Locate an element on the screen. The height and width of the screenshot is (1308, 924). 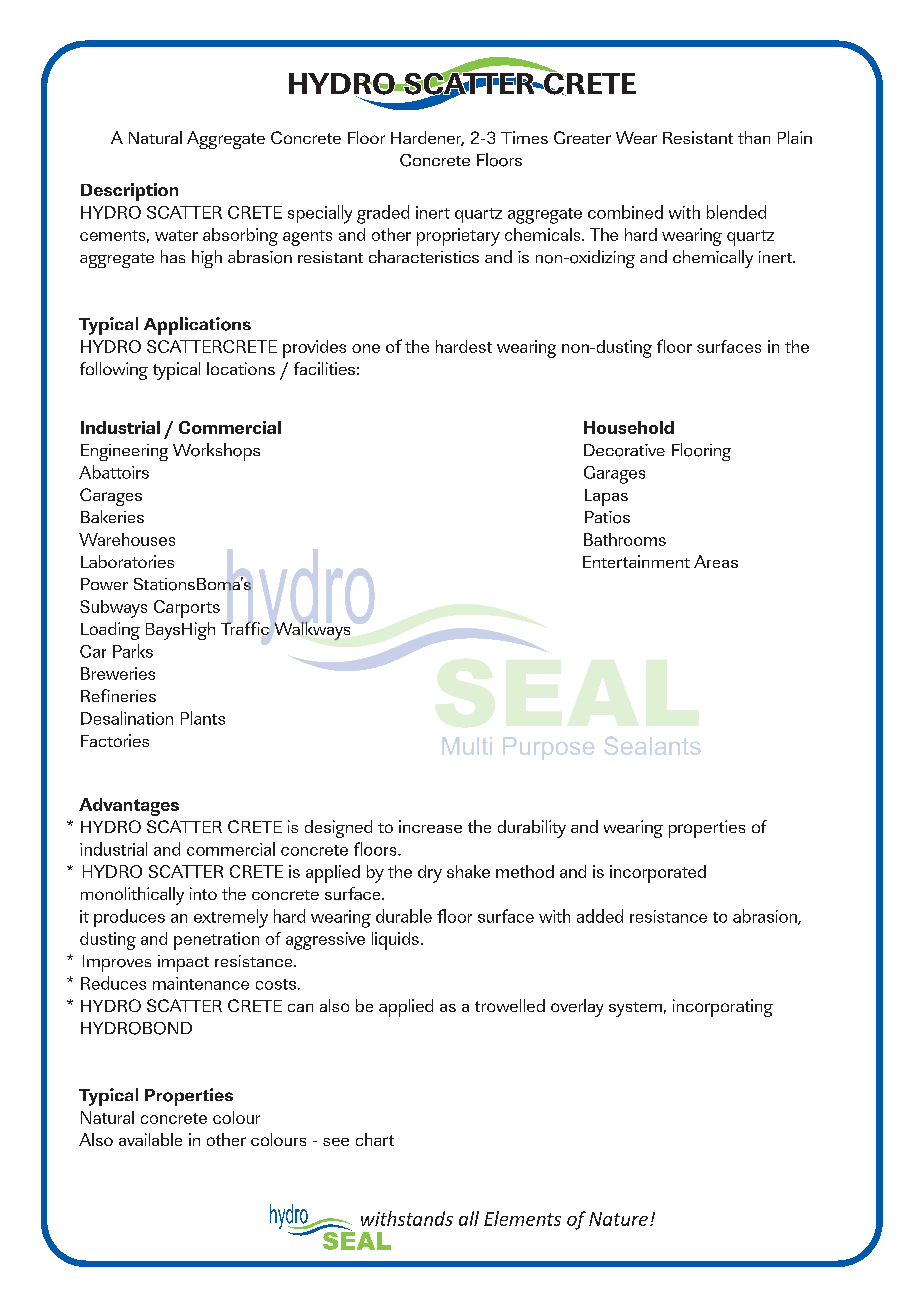
Description is located at coordinates (129, 192).
